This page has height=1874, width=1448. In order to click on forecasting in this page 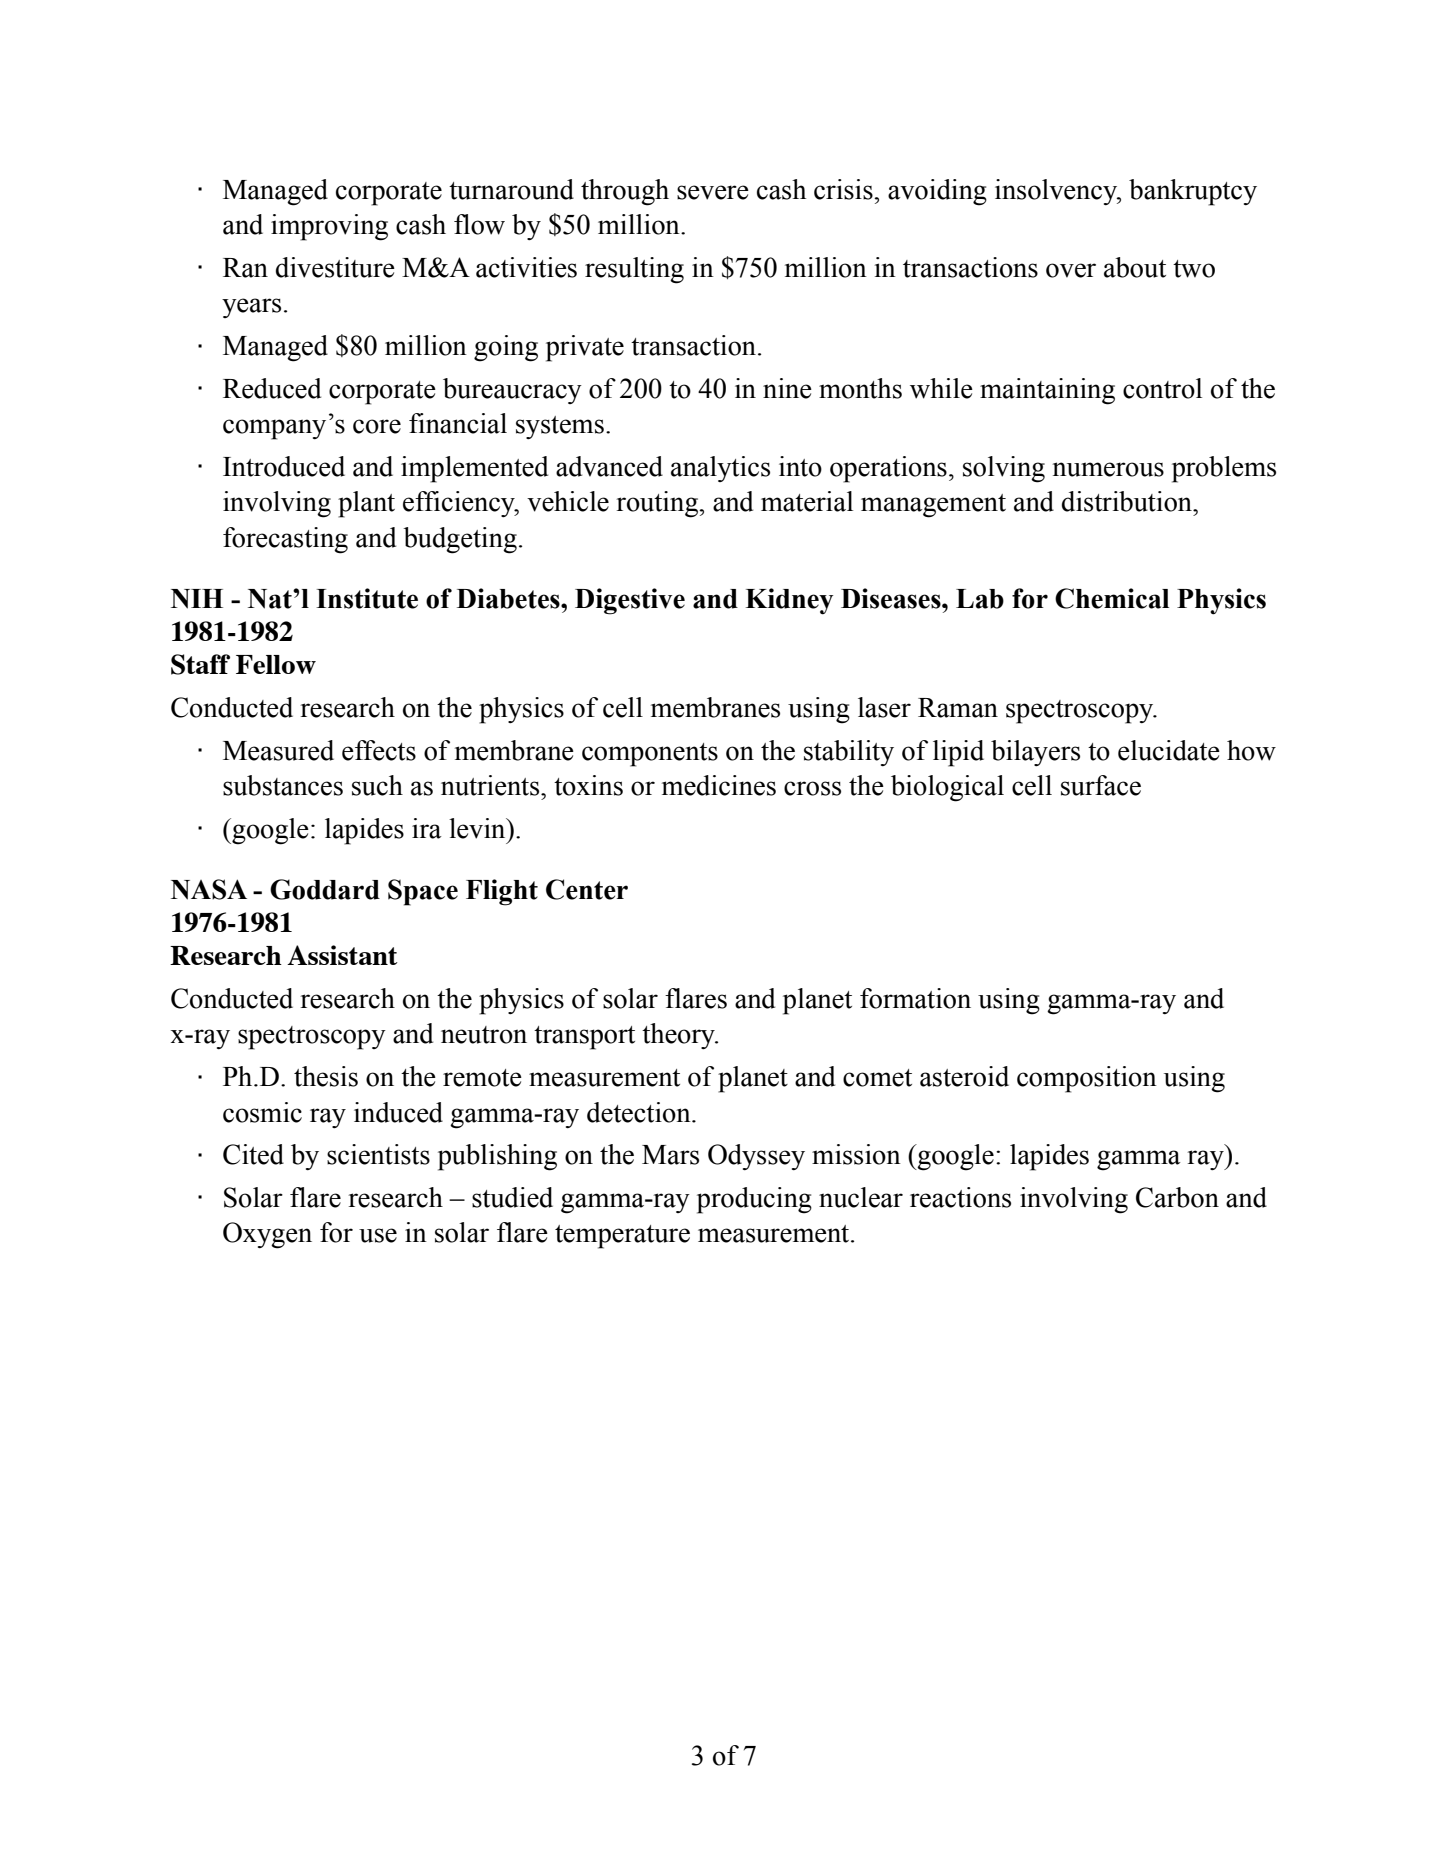, I will do `click(285, 540)`.
